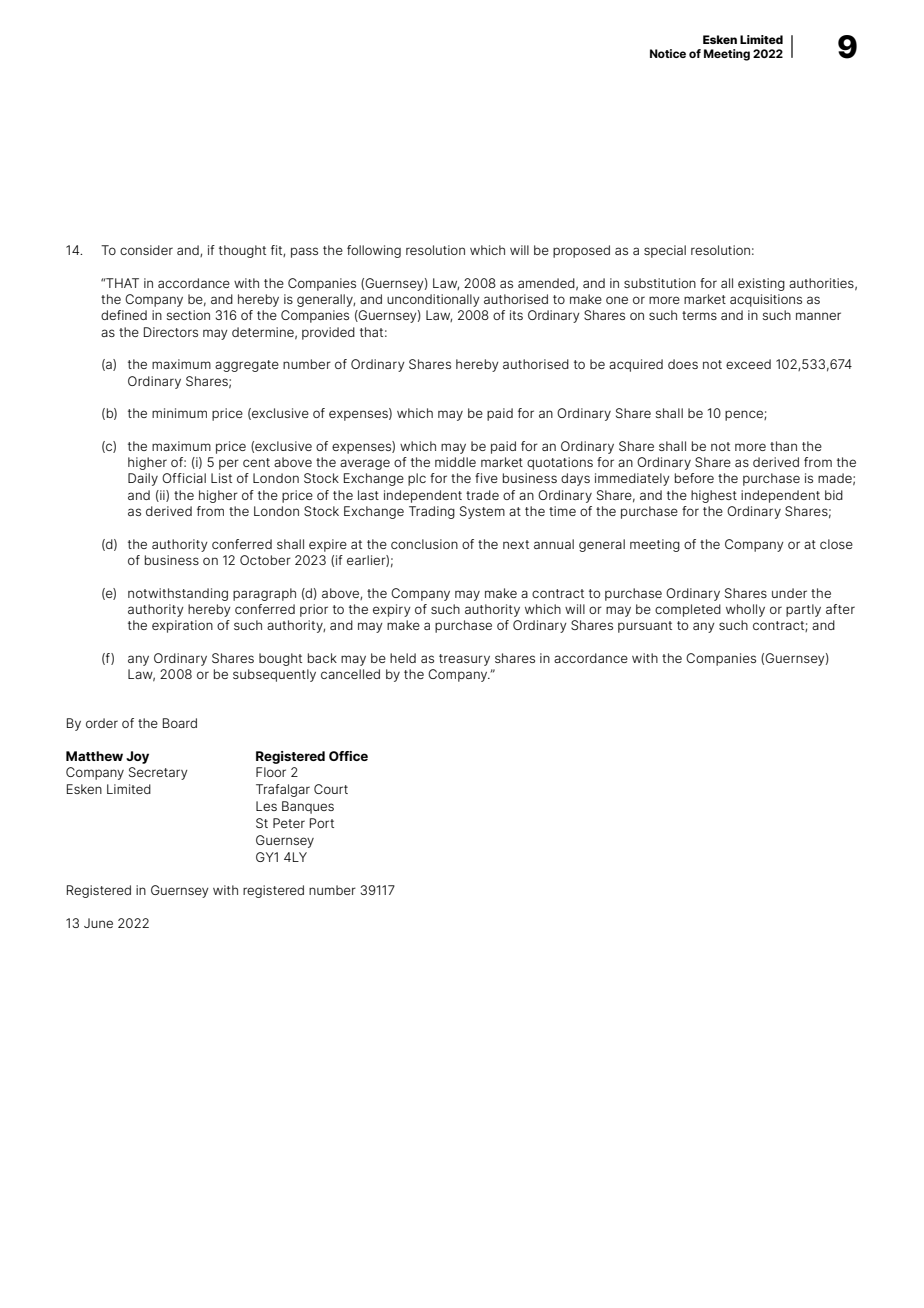 The width and height of the image is (924, 1308). What do you see at coordinates (745, 610) in the image?
I see `wholly` at bounding box center [745, 610].
